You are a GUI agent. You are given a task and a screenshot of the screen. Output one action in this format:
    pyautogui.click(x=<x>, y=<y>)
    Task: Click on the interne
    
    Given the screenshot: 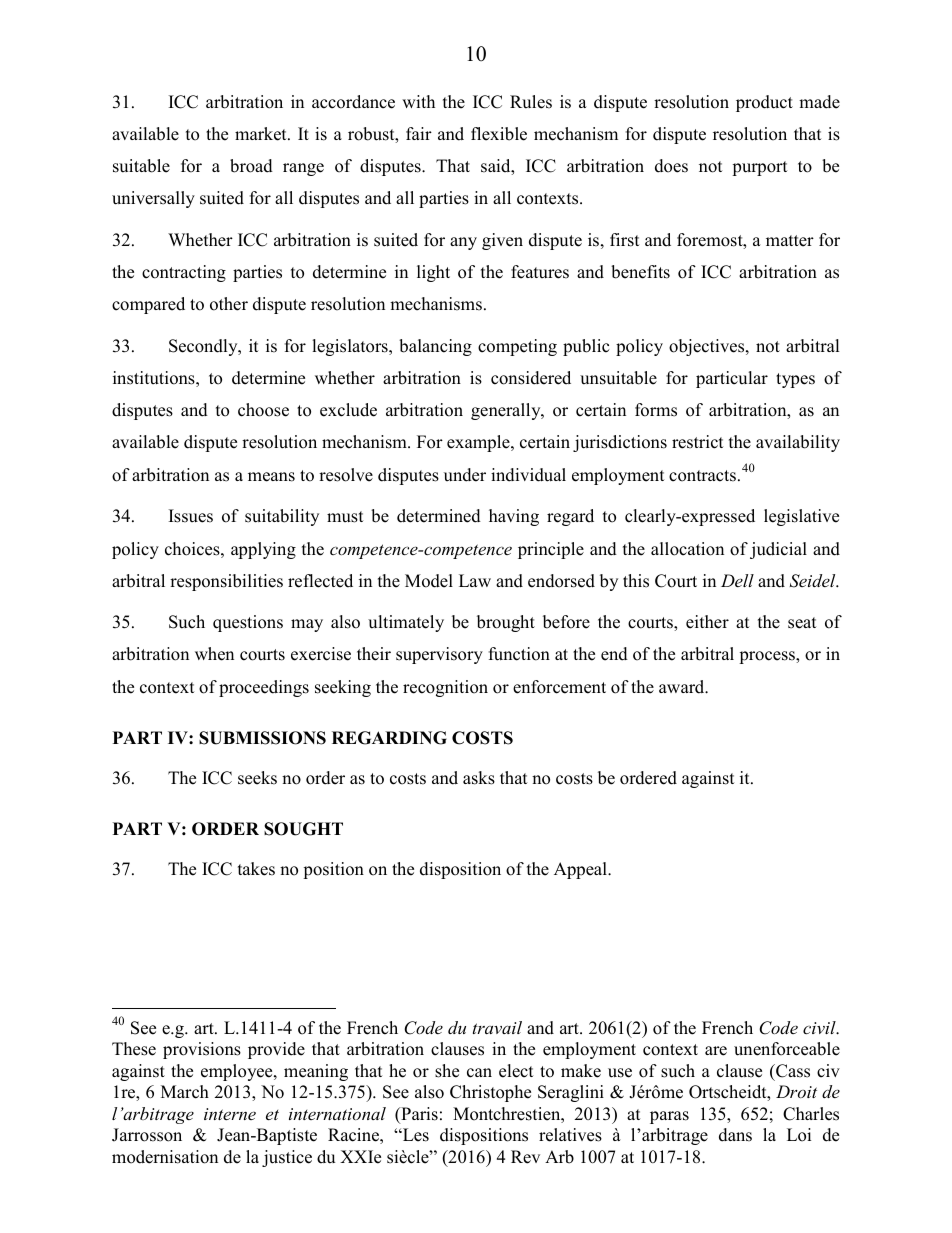 What is the action you would take?
    pyautogui.click(x=230, y=1114)
